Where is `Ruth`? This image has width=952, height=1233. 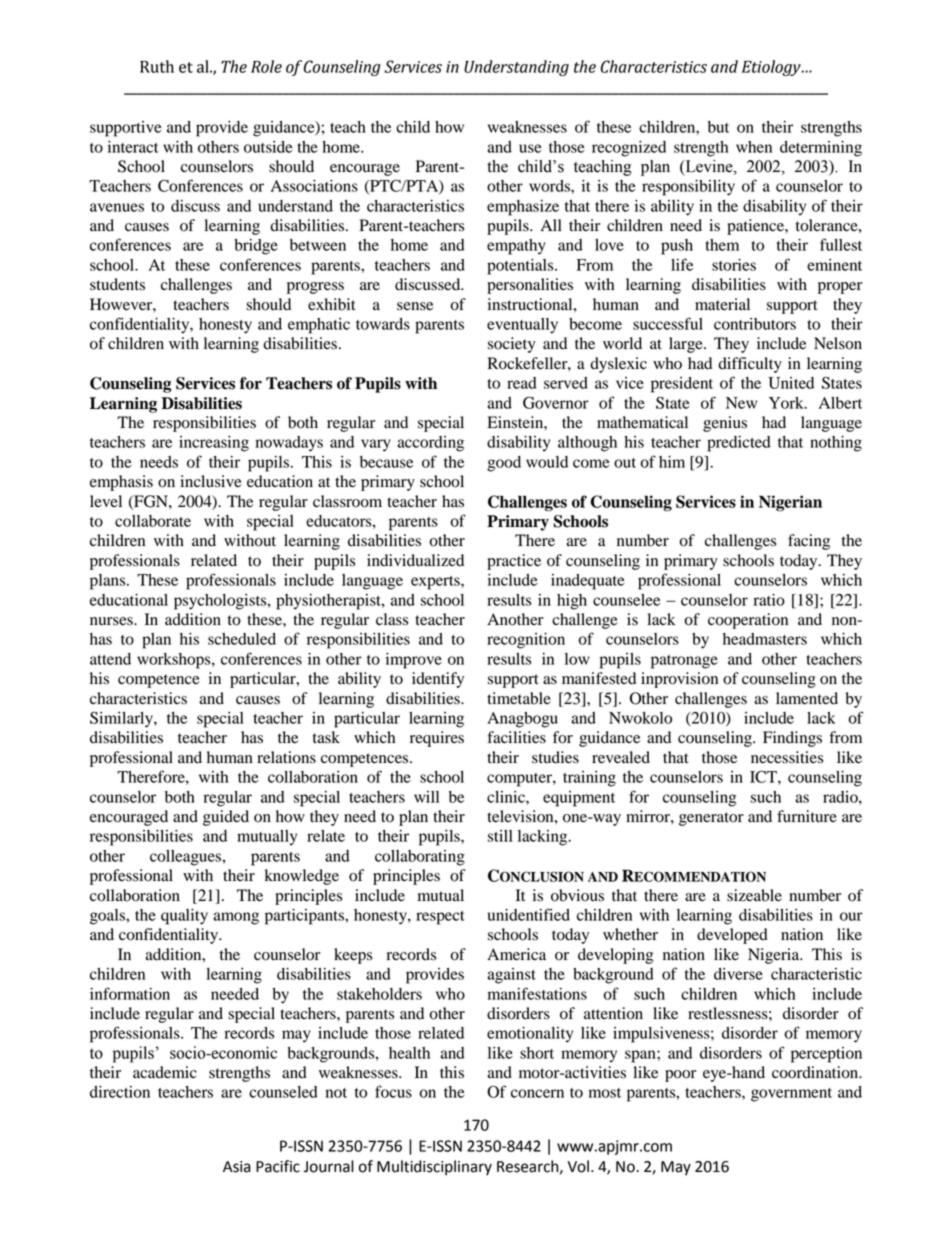 Ruth is located at coordinates (157, 66).
